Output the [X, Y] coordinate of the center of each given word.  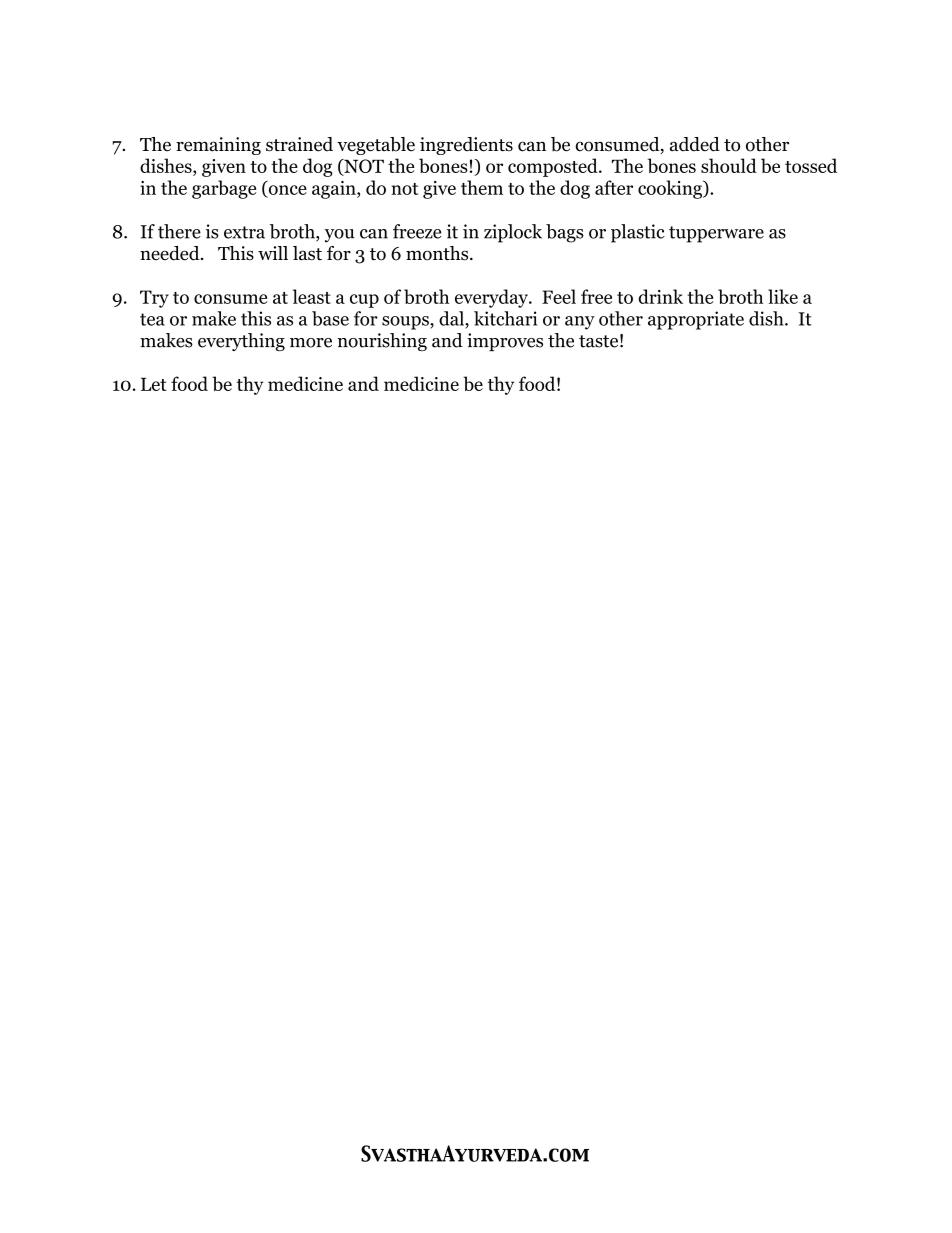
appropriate [696, 320]
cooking [671, 189]
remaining [218, 146]
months [438, 253]
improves [505, 342]
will [273, 253]
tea [152, 319]
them [482, 187]
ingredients [466, 146]
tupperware [716, 234]
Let [154, 384]
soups [406, 323]
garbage [224, 189]
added [695, 144]
